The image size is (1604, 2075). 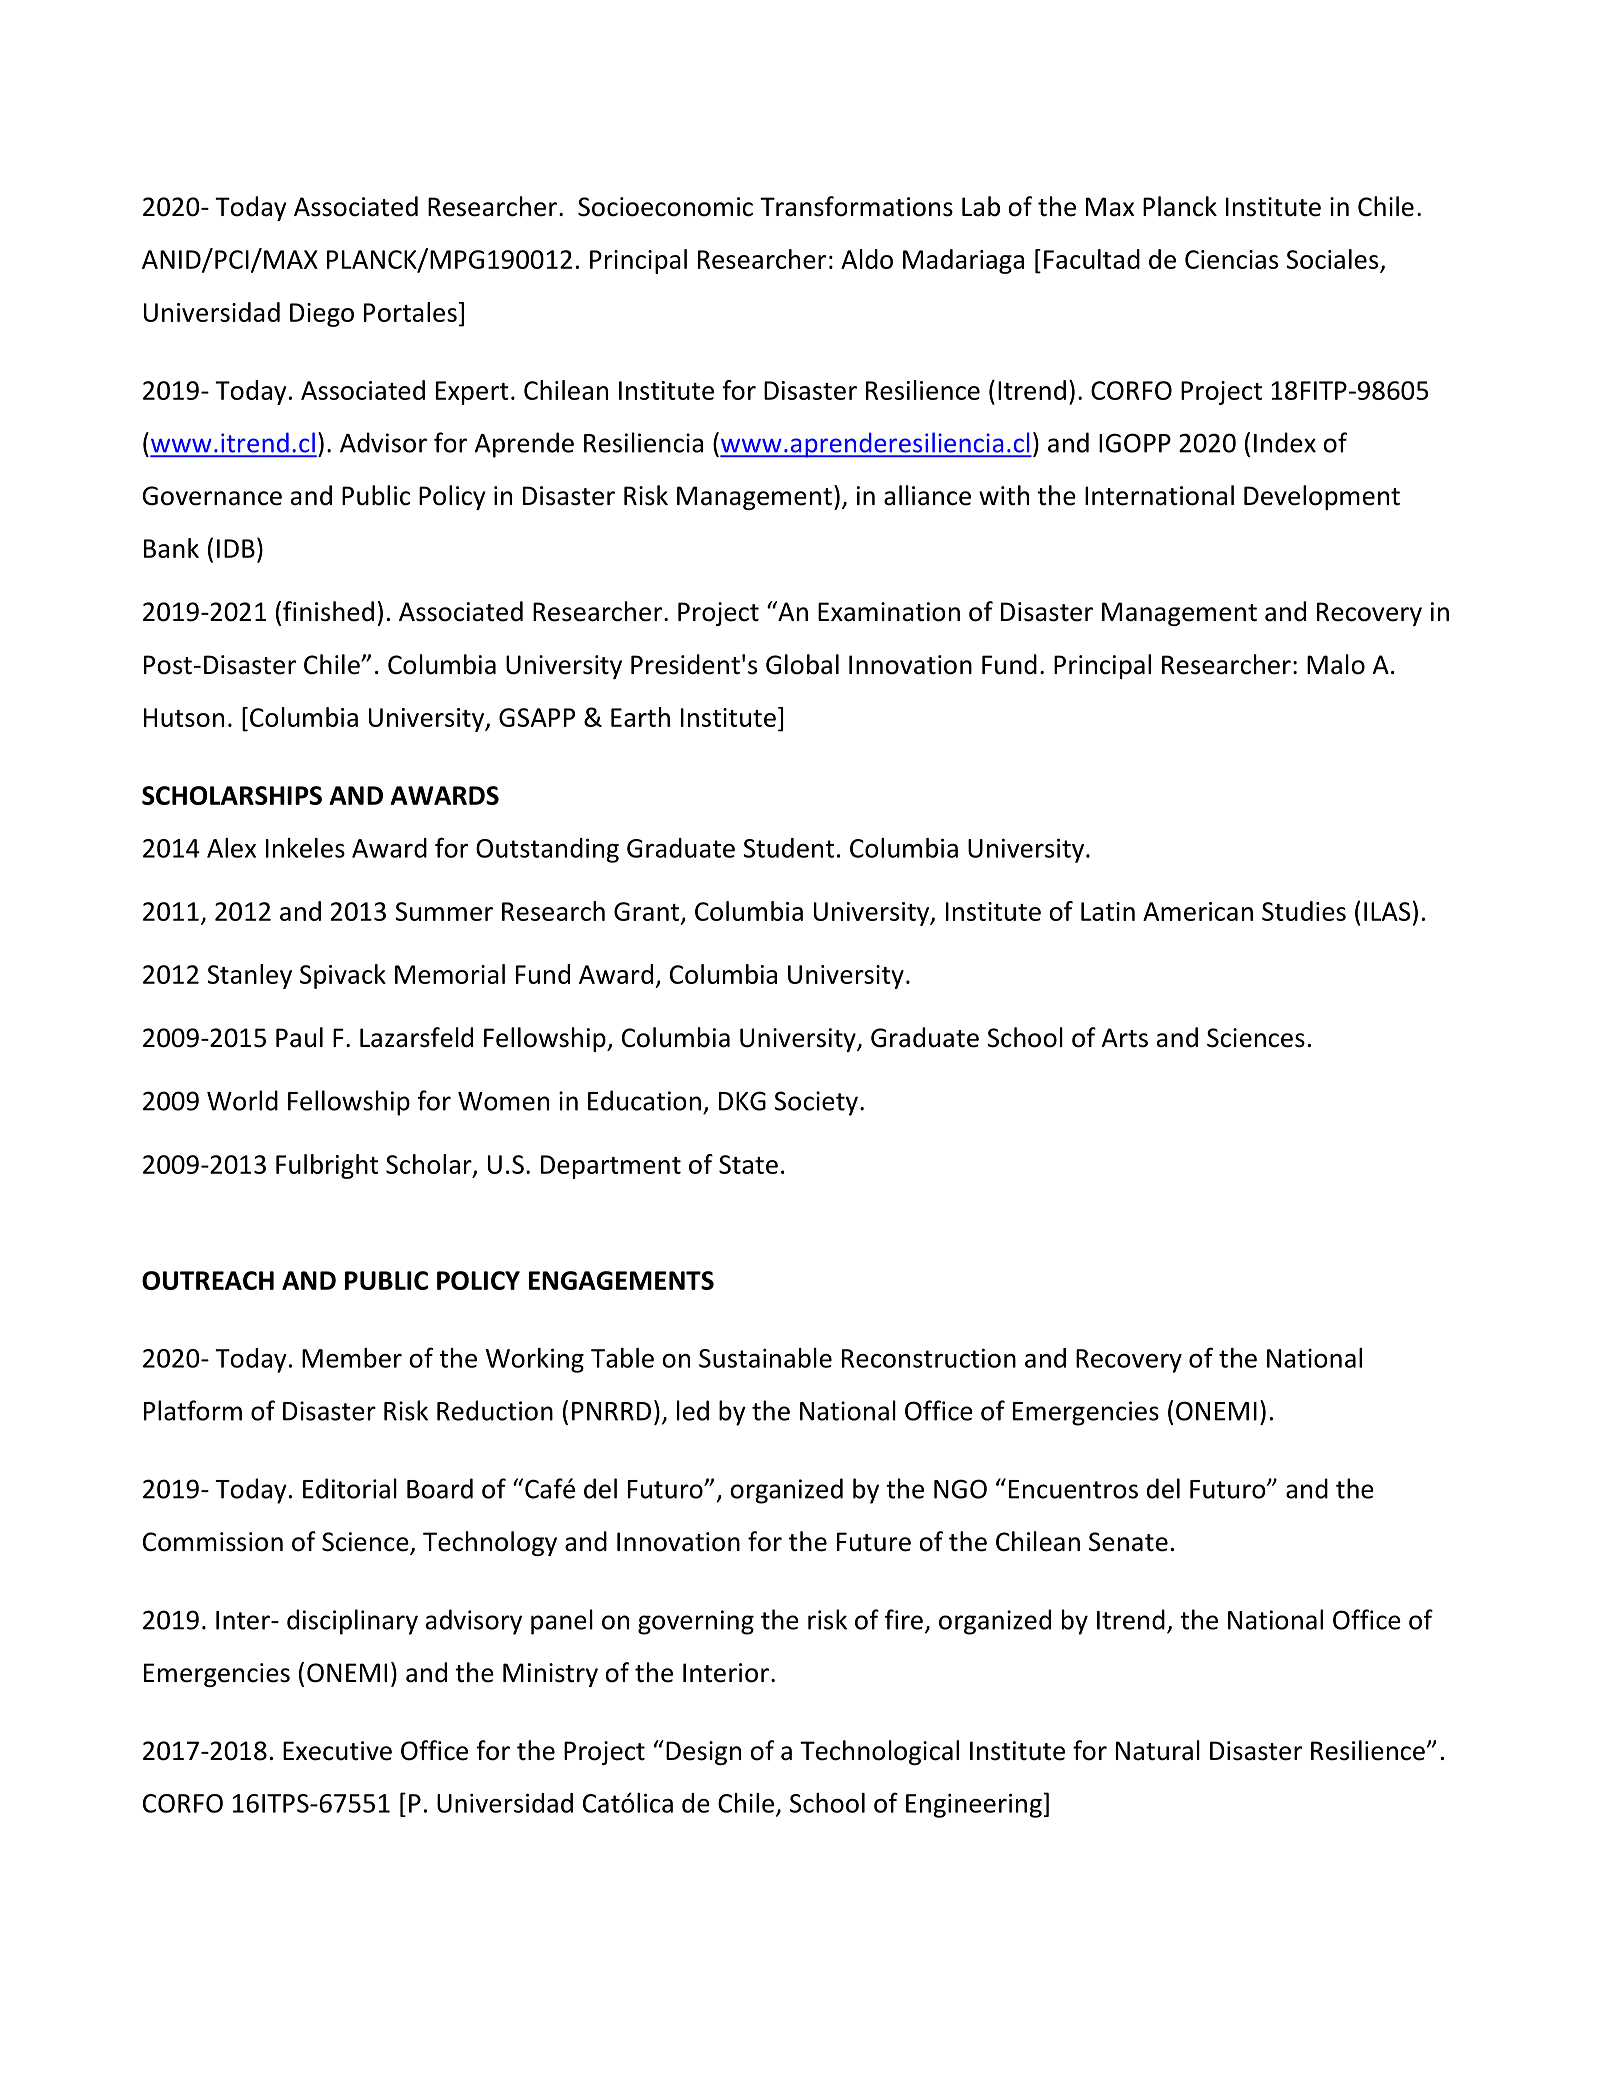 What do you see at coordinates (1158, 1750) in the screenshot?
I see `Natural` at bounding box center [1158, 1750].
